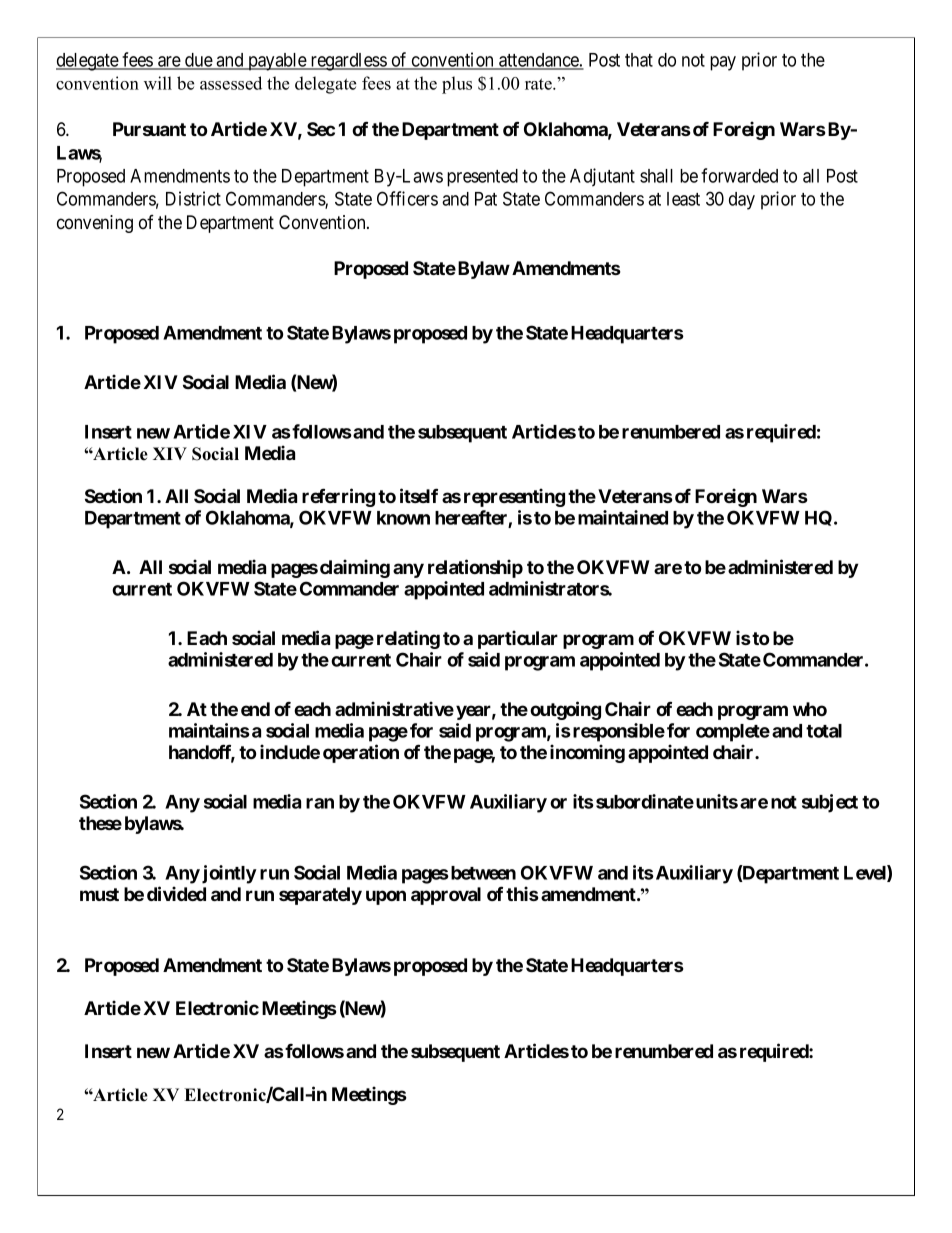  I want to click on that, so click(639, 60).
